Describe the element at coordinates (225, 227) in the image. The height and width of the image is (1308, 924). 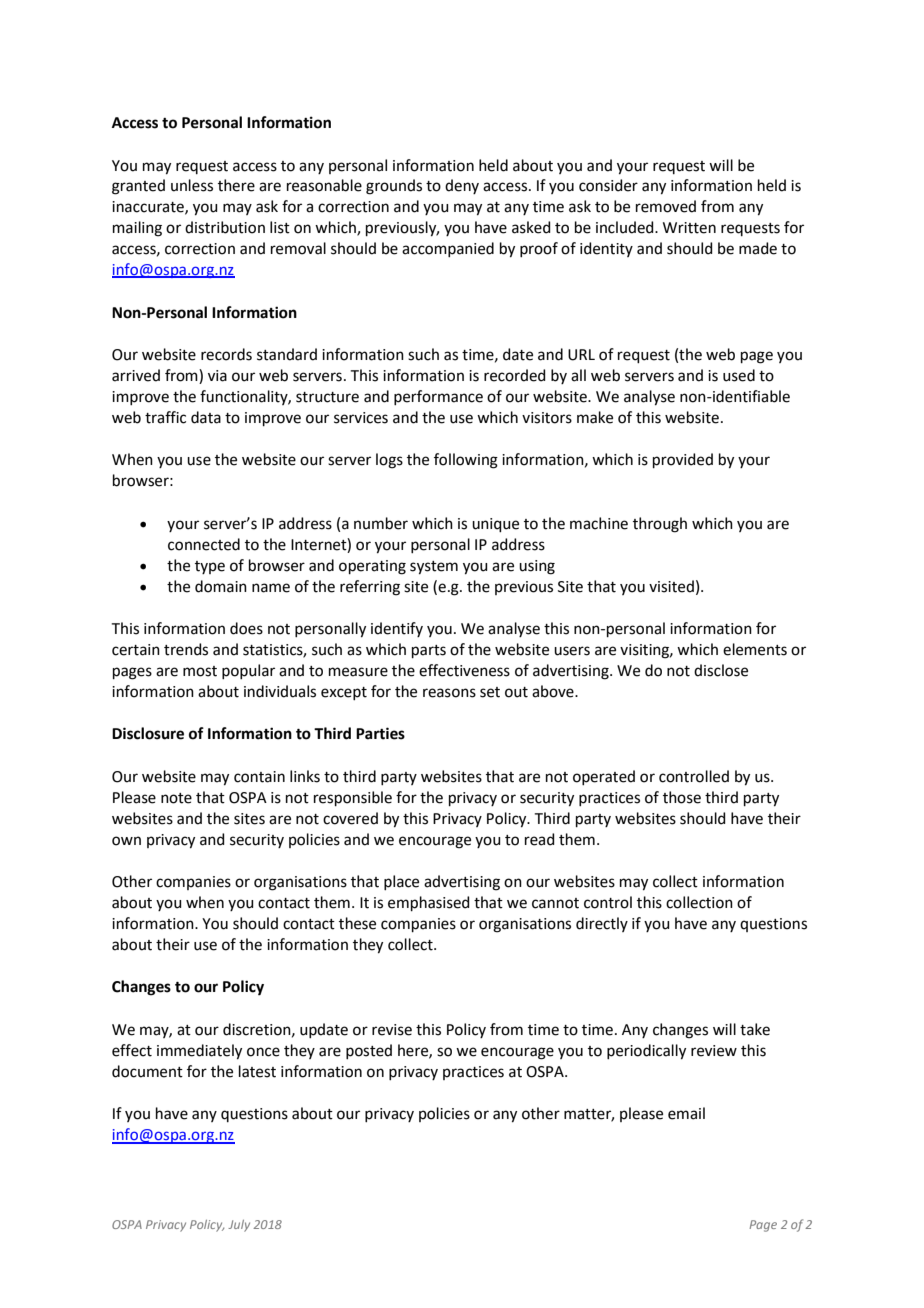
I see `distribution` at that location.
